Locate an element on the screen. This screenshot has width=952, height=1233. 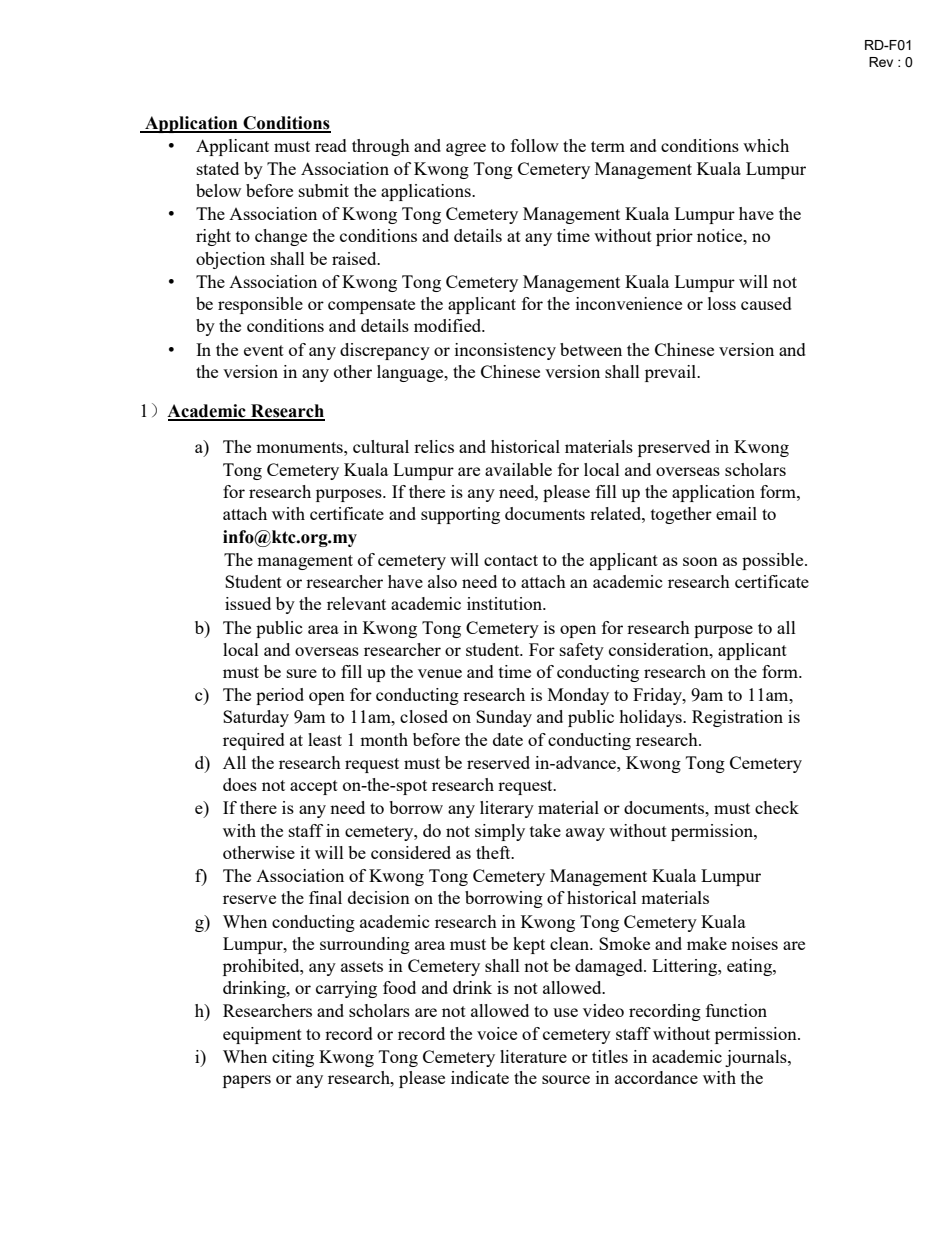
which is located at coordinates (766, 145).
